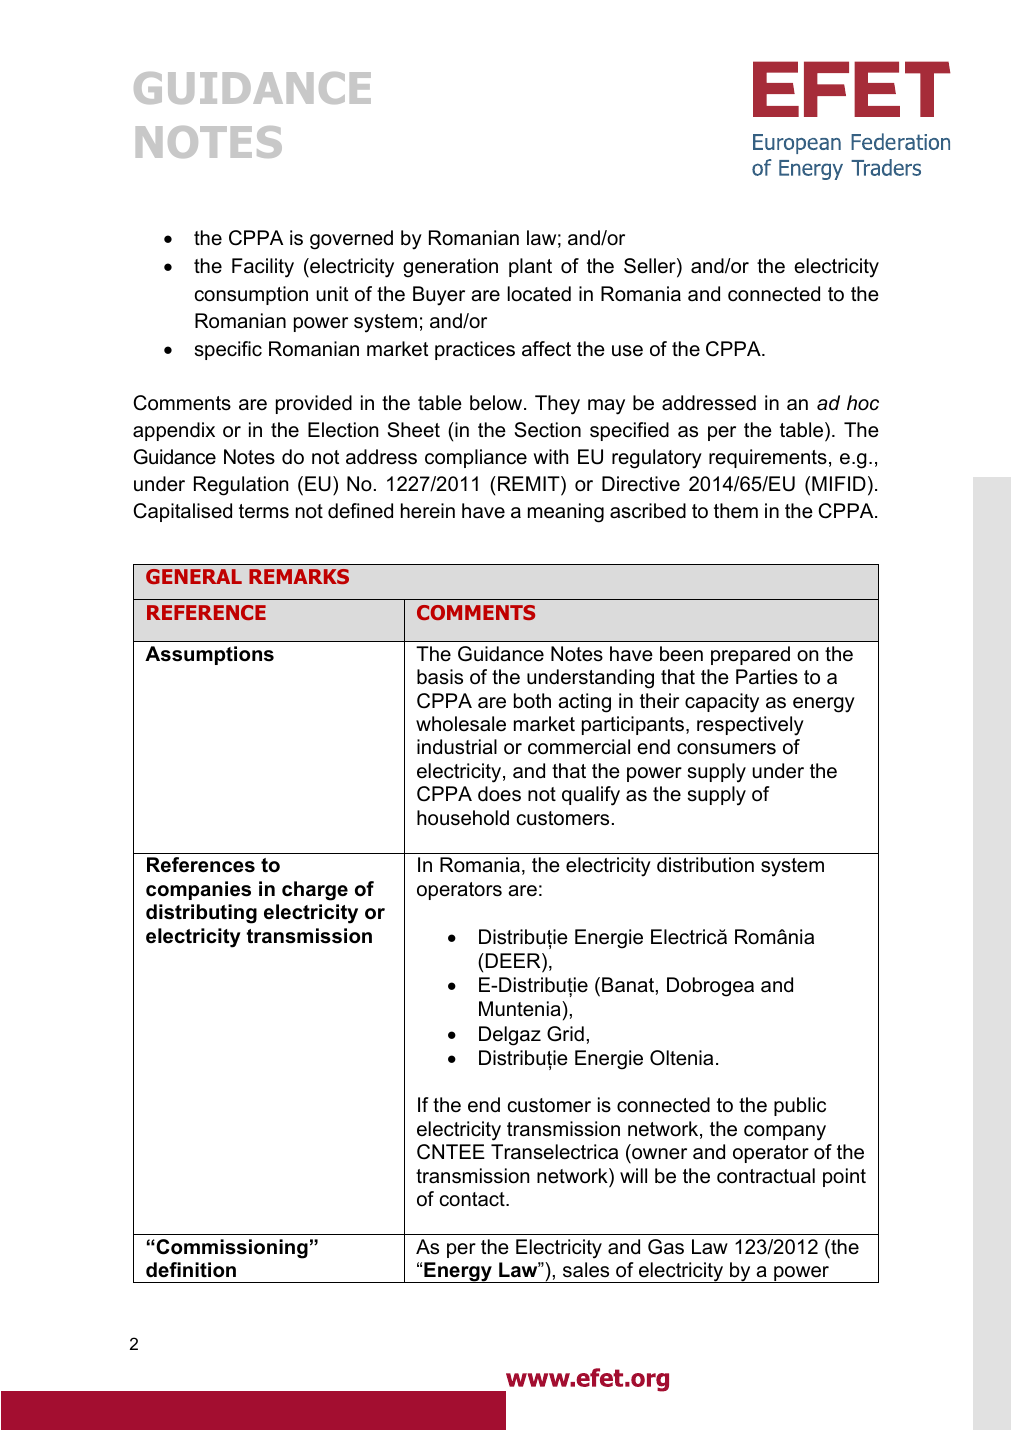  I want to click on consumers, so click(726, 749).
